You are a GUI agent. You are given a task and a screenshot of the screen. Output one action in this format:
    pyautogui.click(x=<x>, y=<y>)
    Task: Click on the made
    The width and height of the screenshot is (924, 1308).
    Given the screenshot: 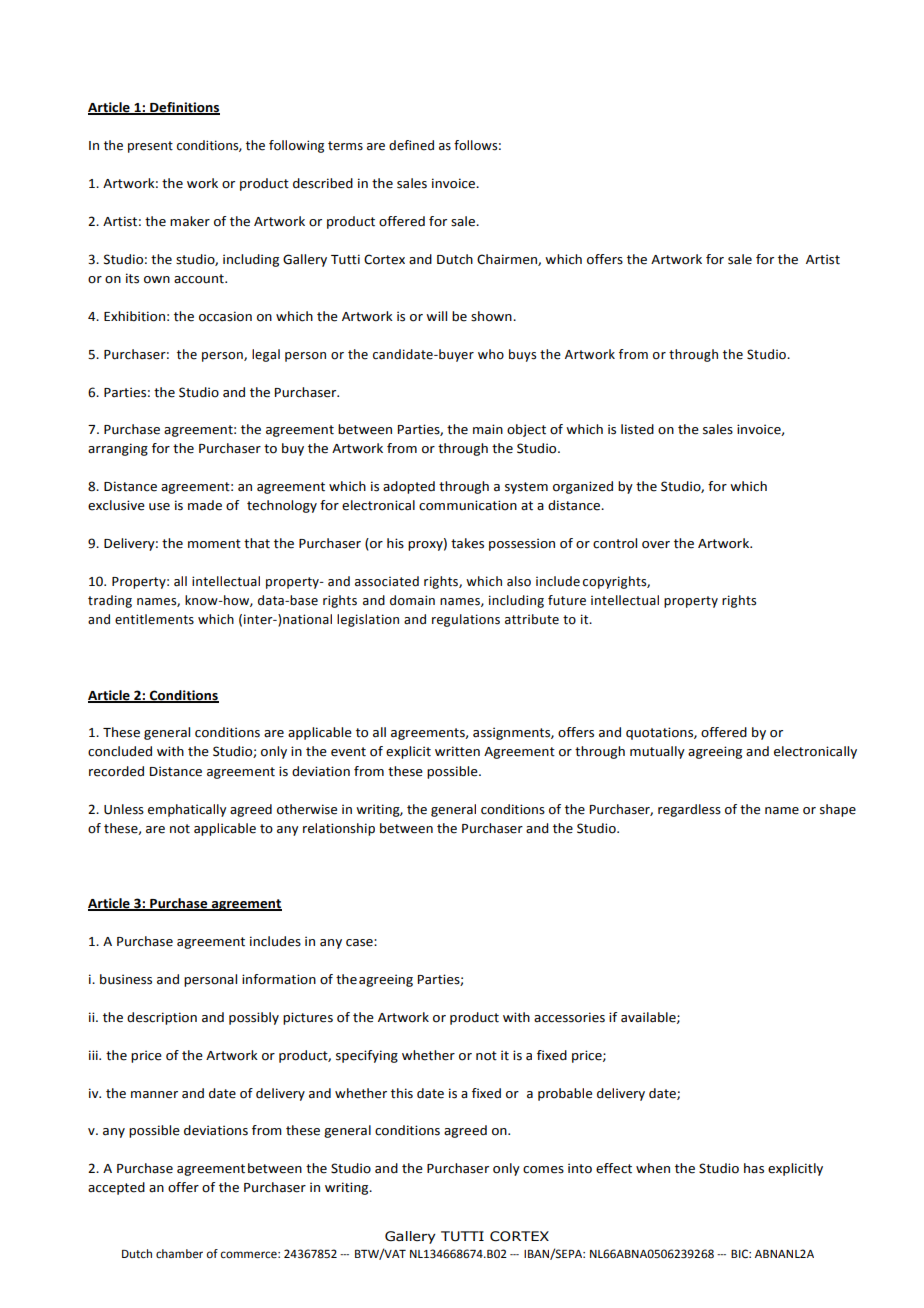 What is the action you would take?
    pyautogui.click(x=205, y=505)
